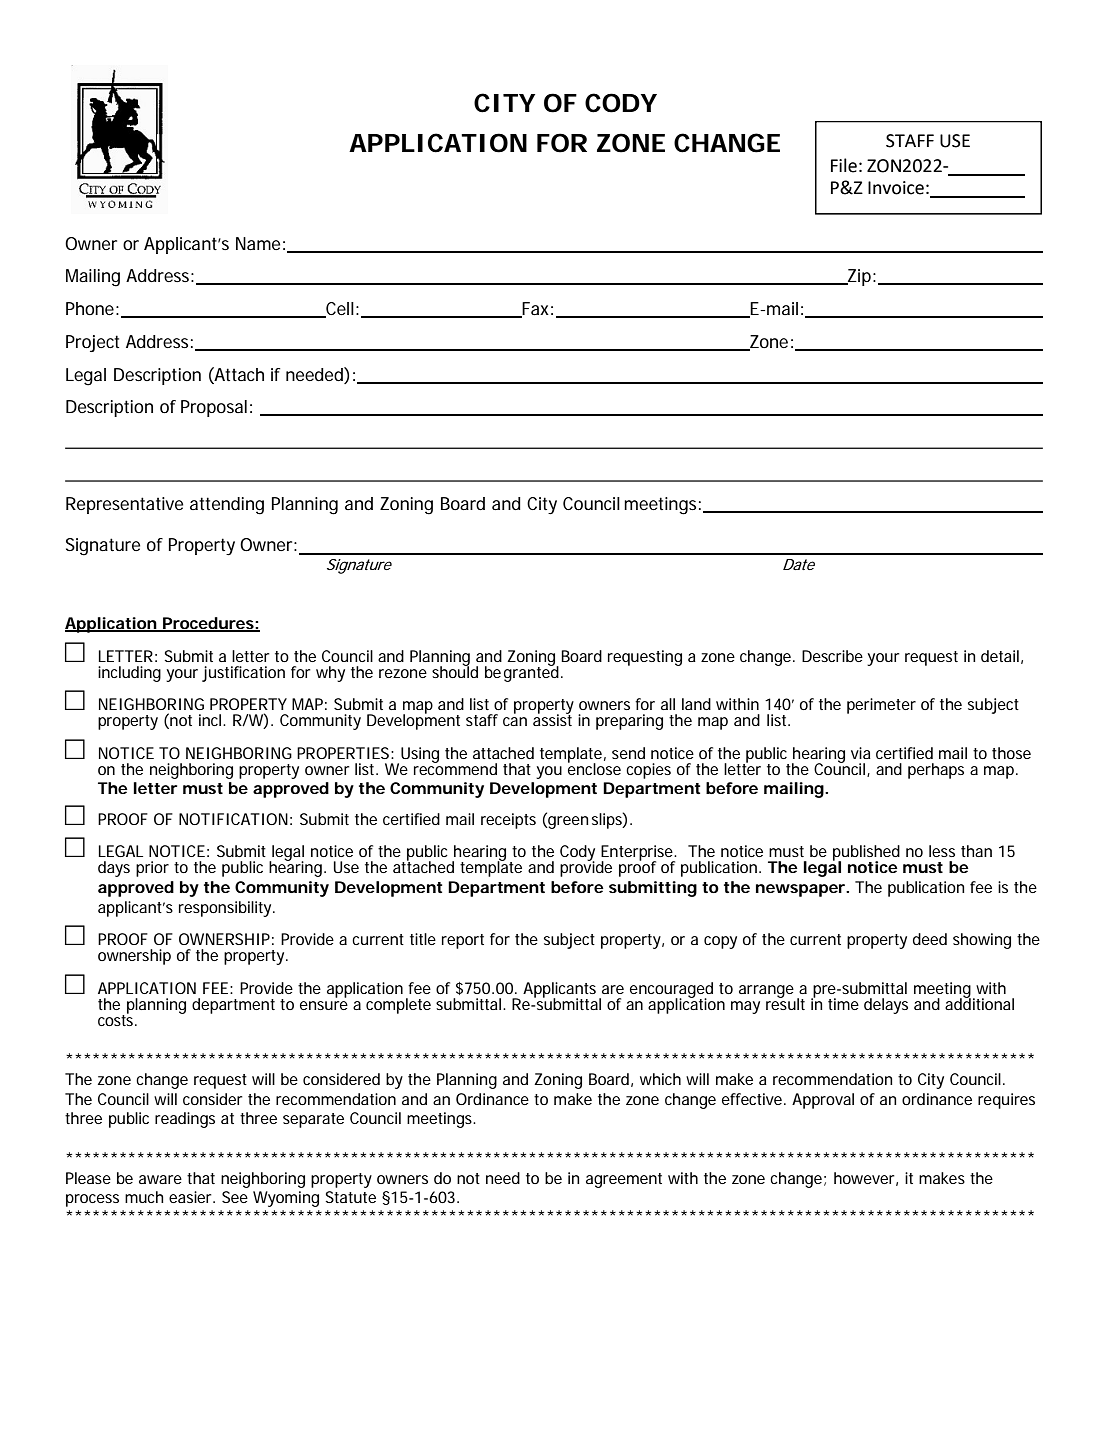 This screenshot has height=1433, width=1108. What do you see at coordinates (455, 671) in the screenshot?
I see `should` at bounding box center [455, 671].
